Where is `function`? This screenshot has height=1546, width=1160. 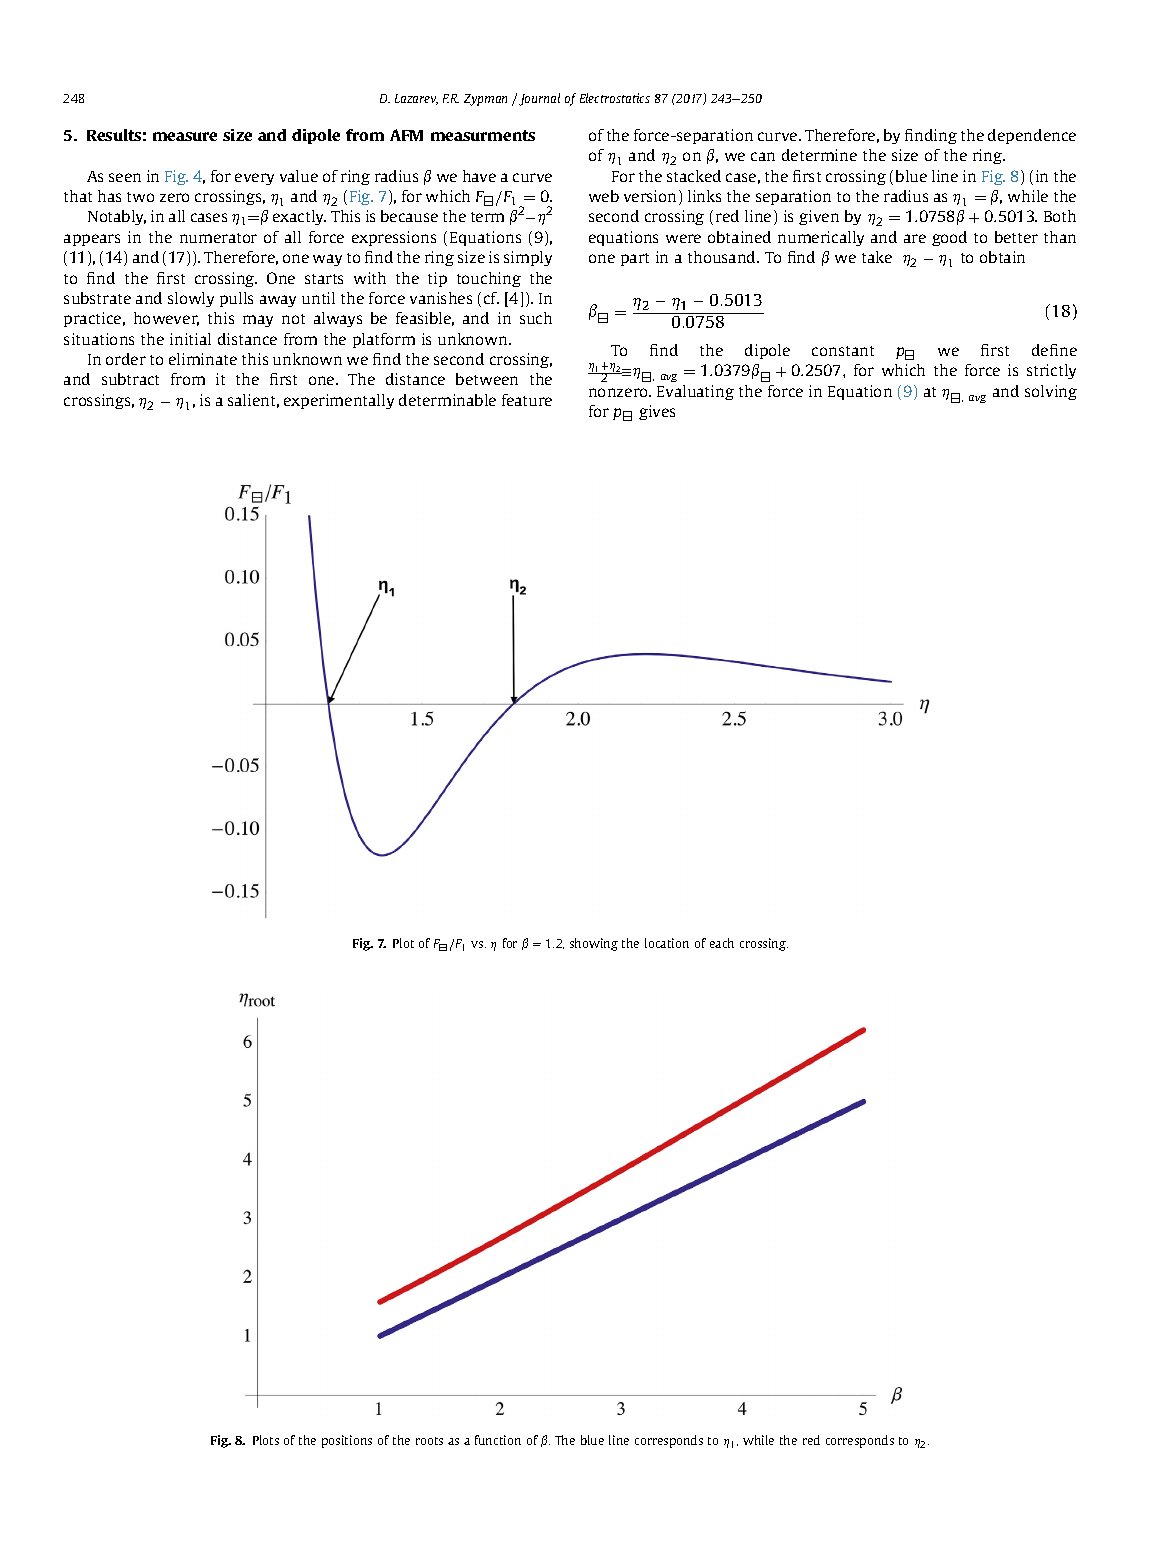 function is located at coordinates (498, 1440).
